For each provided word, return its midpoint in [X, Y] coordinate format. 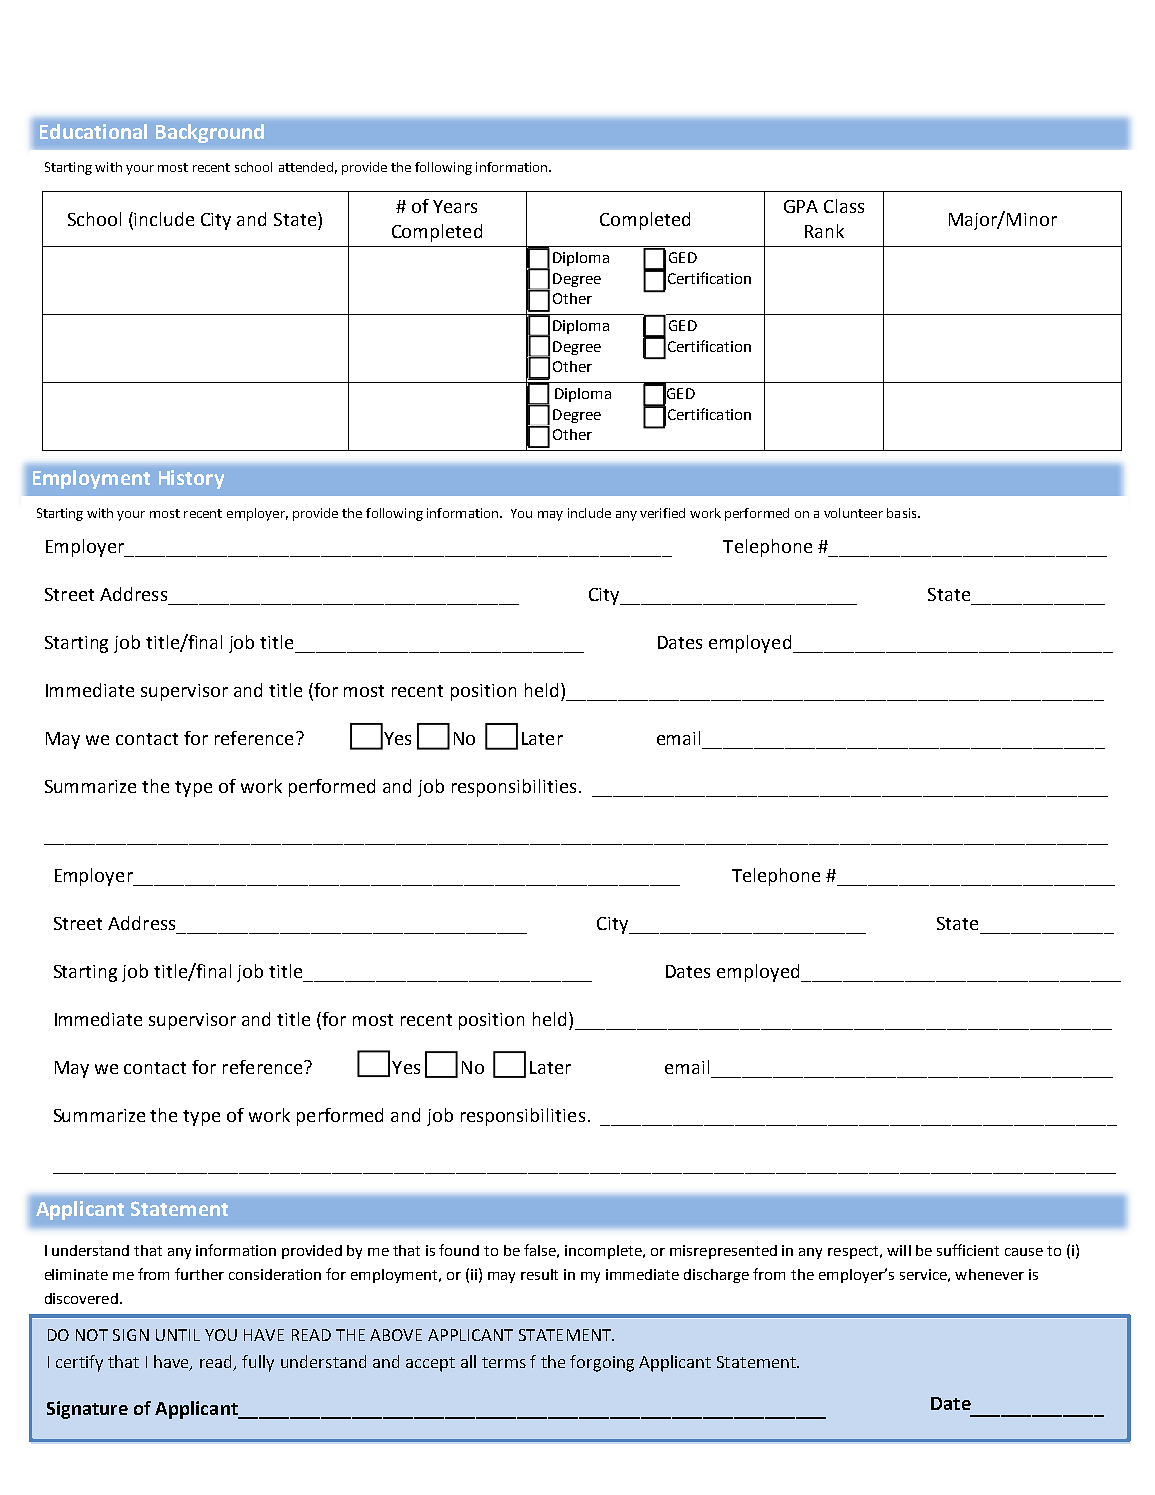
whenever [989, 1274]
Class [844, 206]
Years [455, 206]
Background [210, 133]
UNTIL [178, 1335]
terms [504, 1362]
